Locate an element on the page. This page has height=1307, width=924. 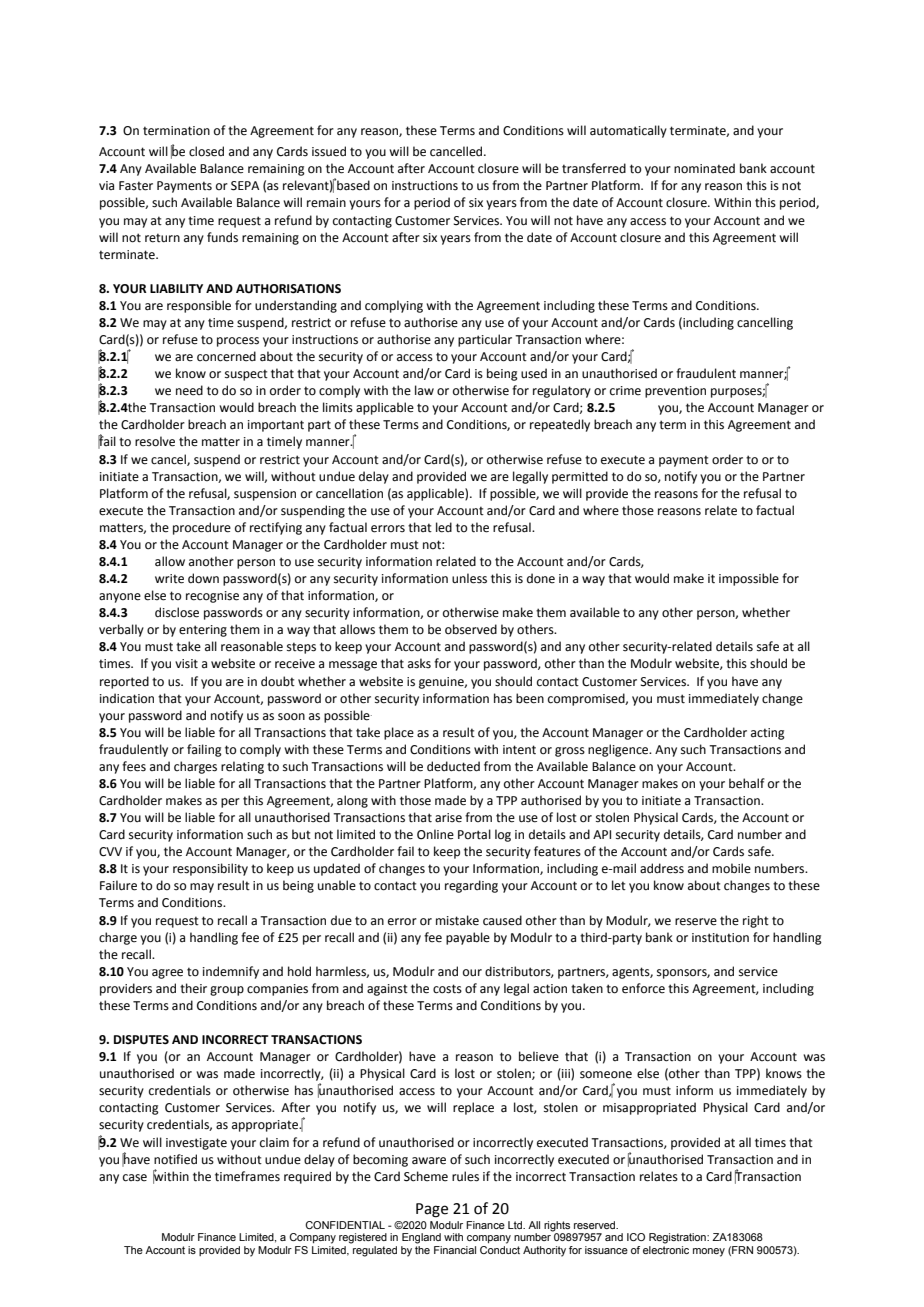
issued is located at coordinates (329, 151).
